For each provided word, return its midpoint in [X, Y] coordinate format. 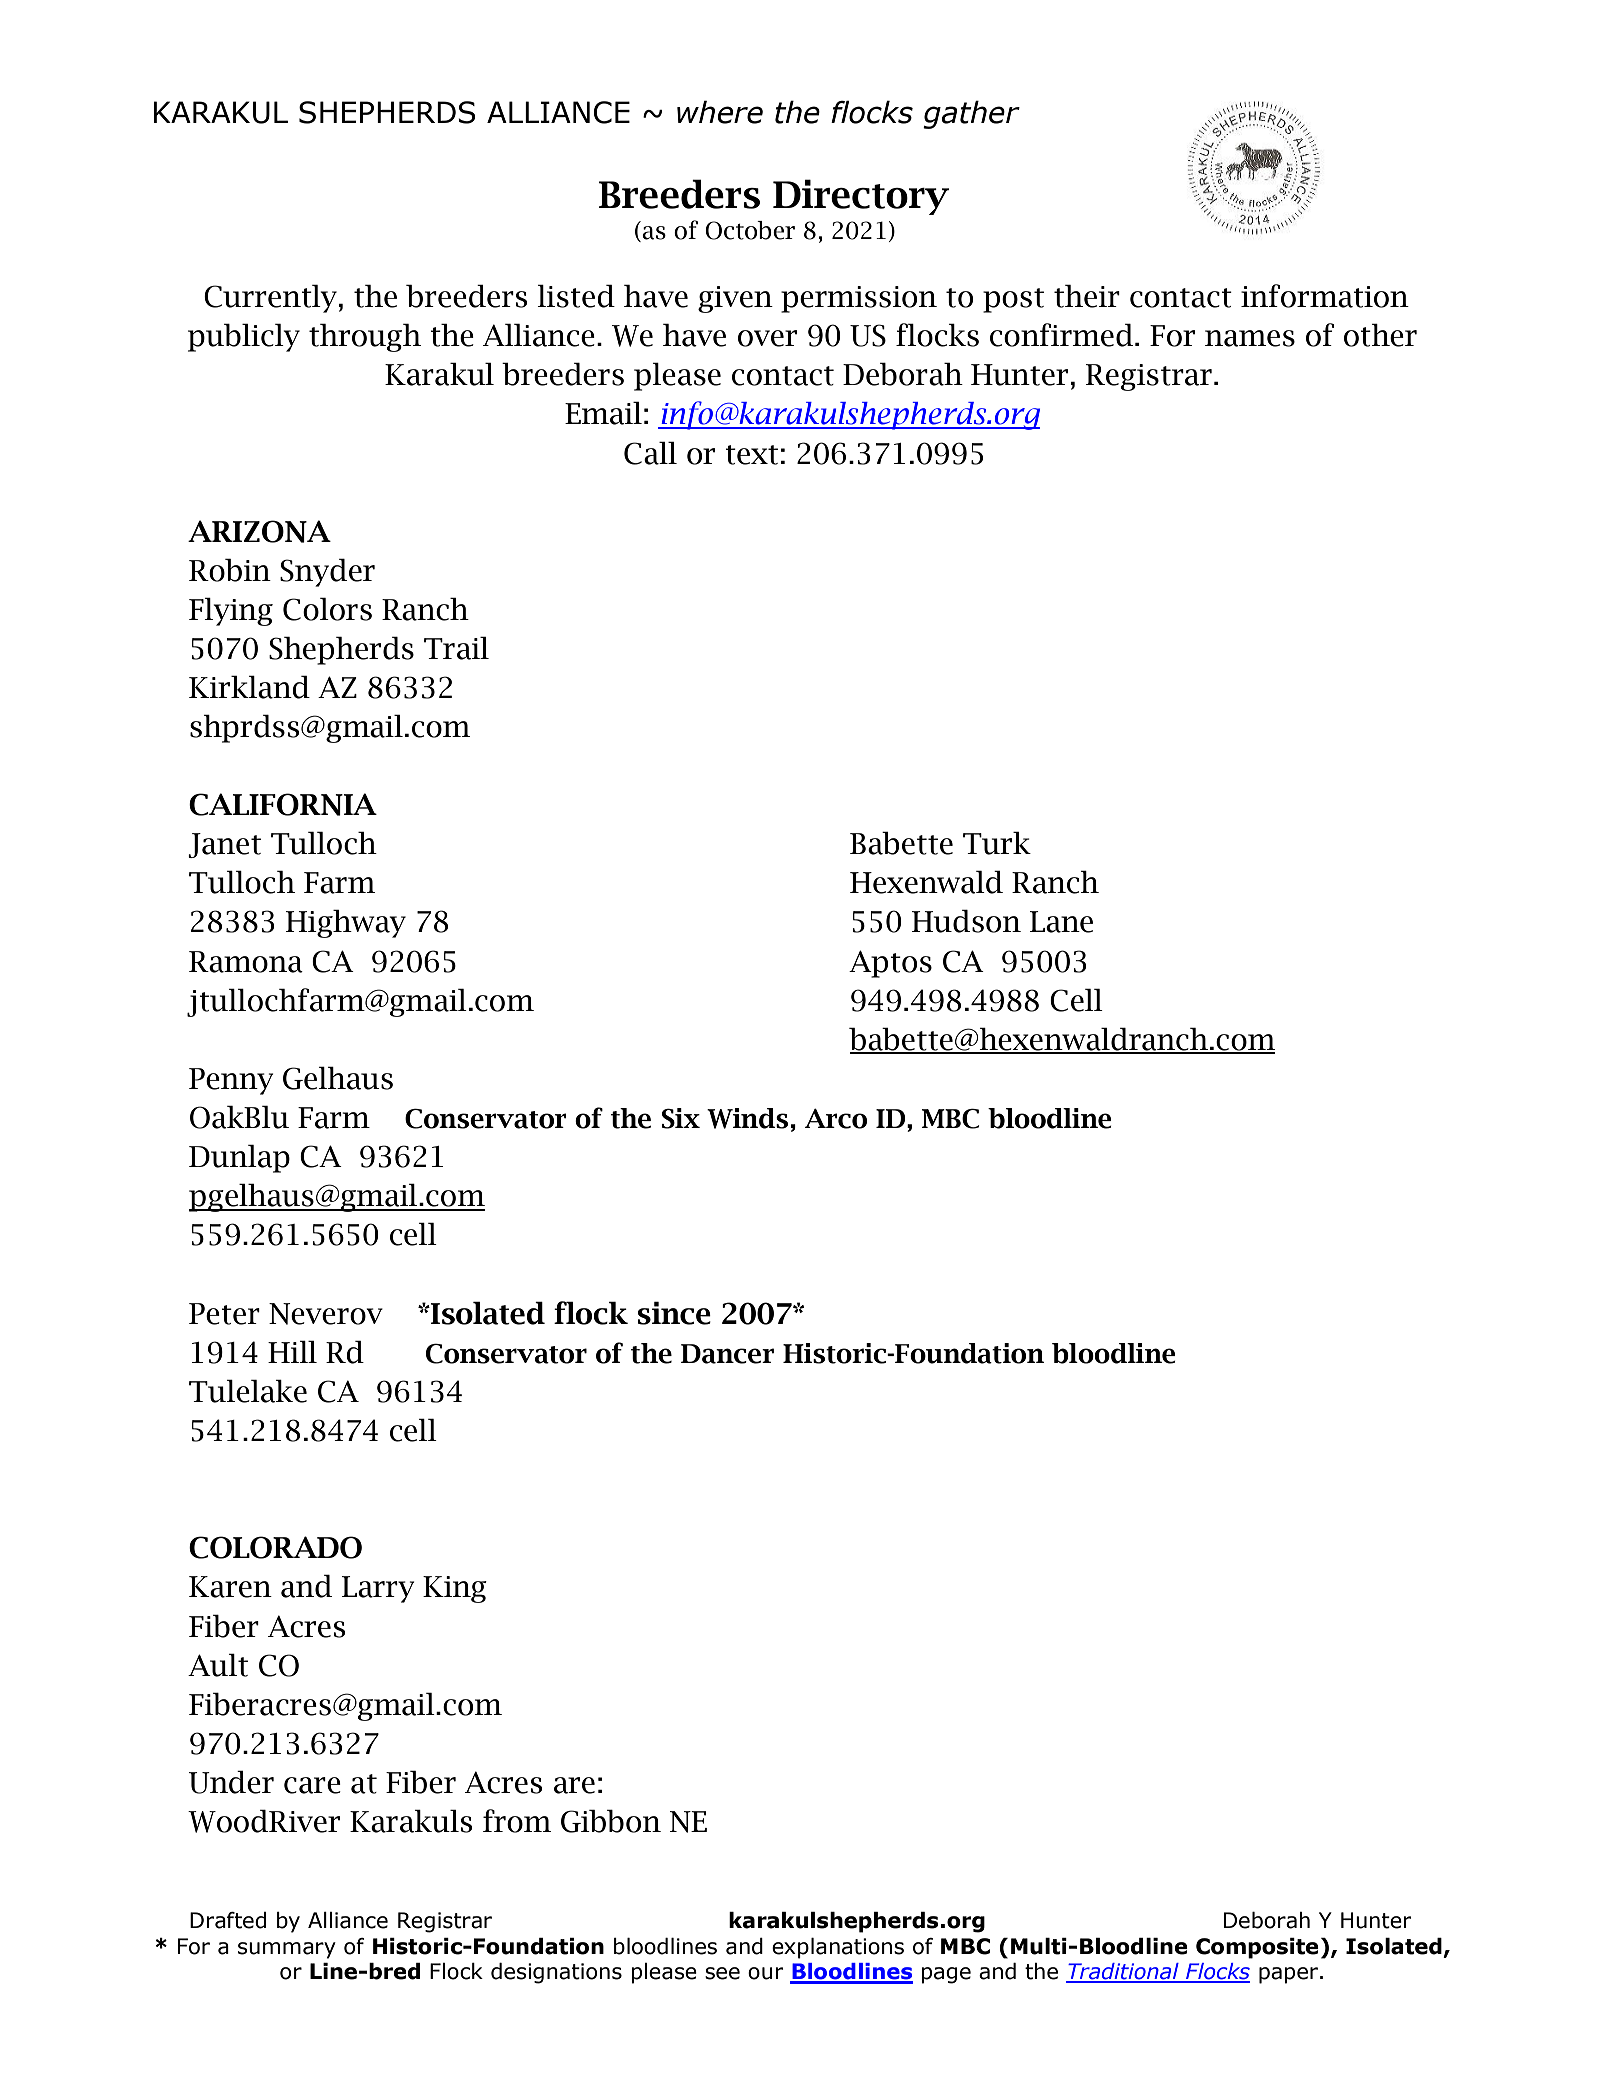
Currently [270, 298]
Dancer [727, 1354]
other [1380, 335]
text [751, 455]
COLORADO [275, 1547]
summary [287, 1950]
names [1250, 338]
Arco [836, 1119]
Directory [861, 197]
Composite [1257, 1948]
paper [1288, 1975]
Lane [1061, 922]
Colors [327, 609]
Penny [231, 1081]
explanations [838, 1948]
